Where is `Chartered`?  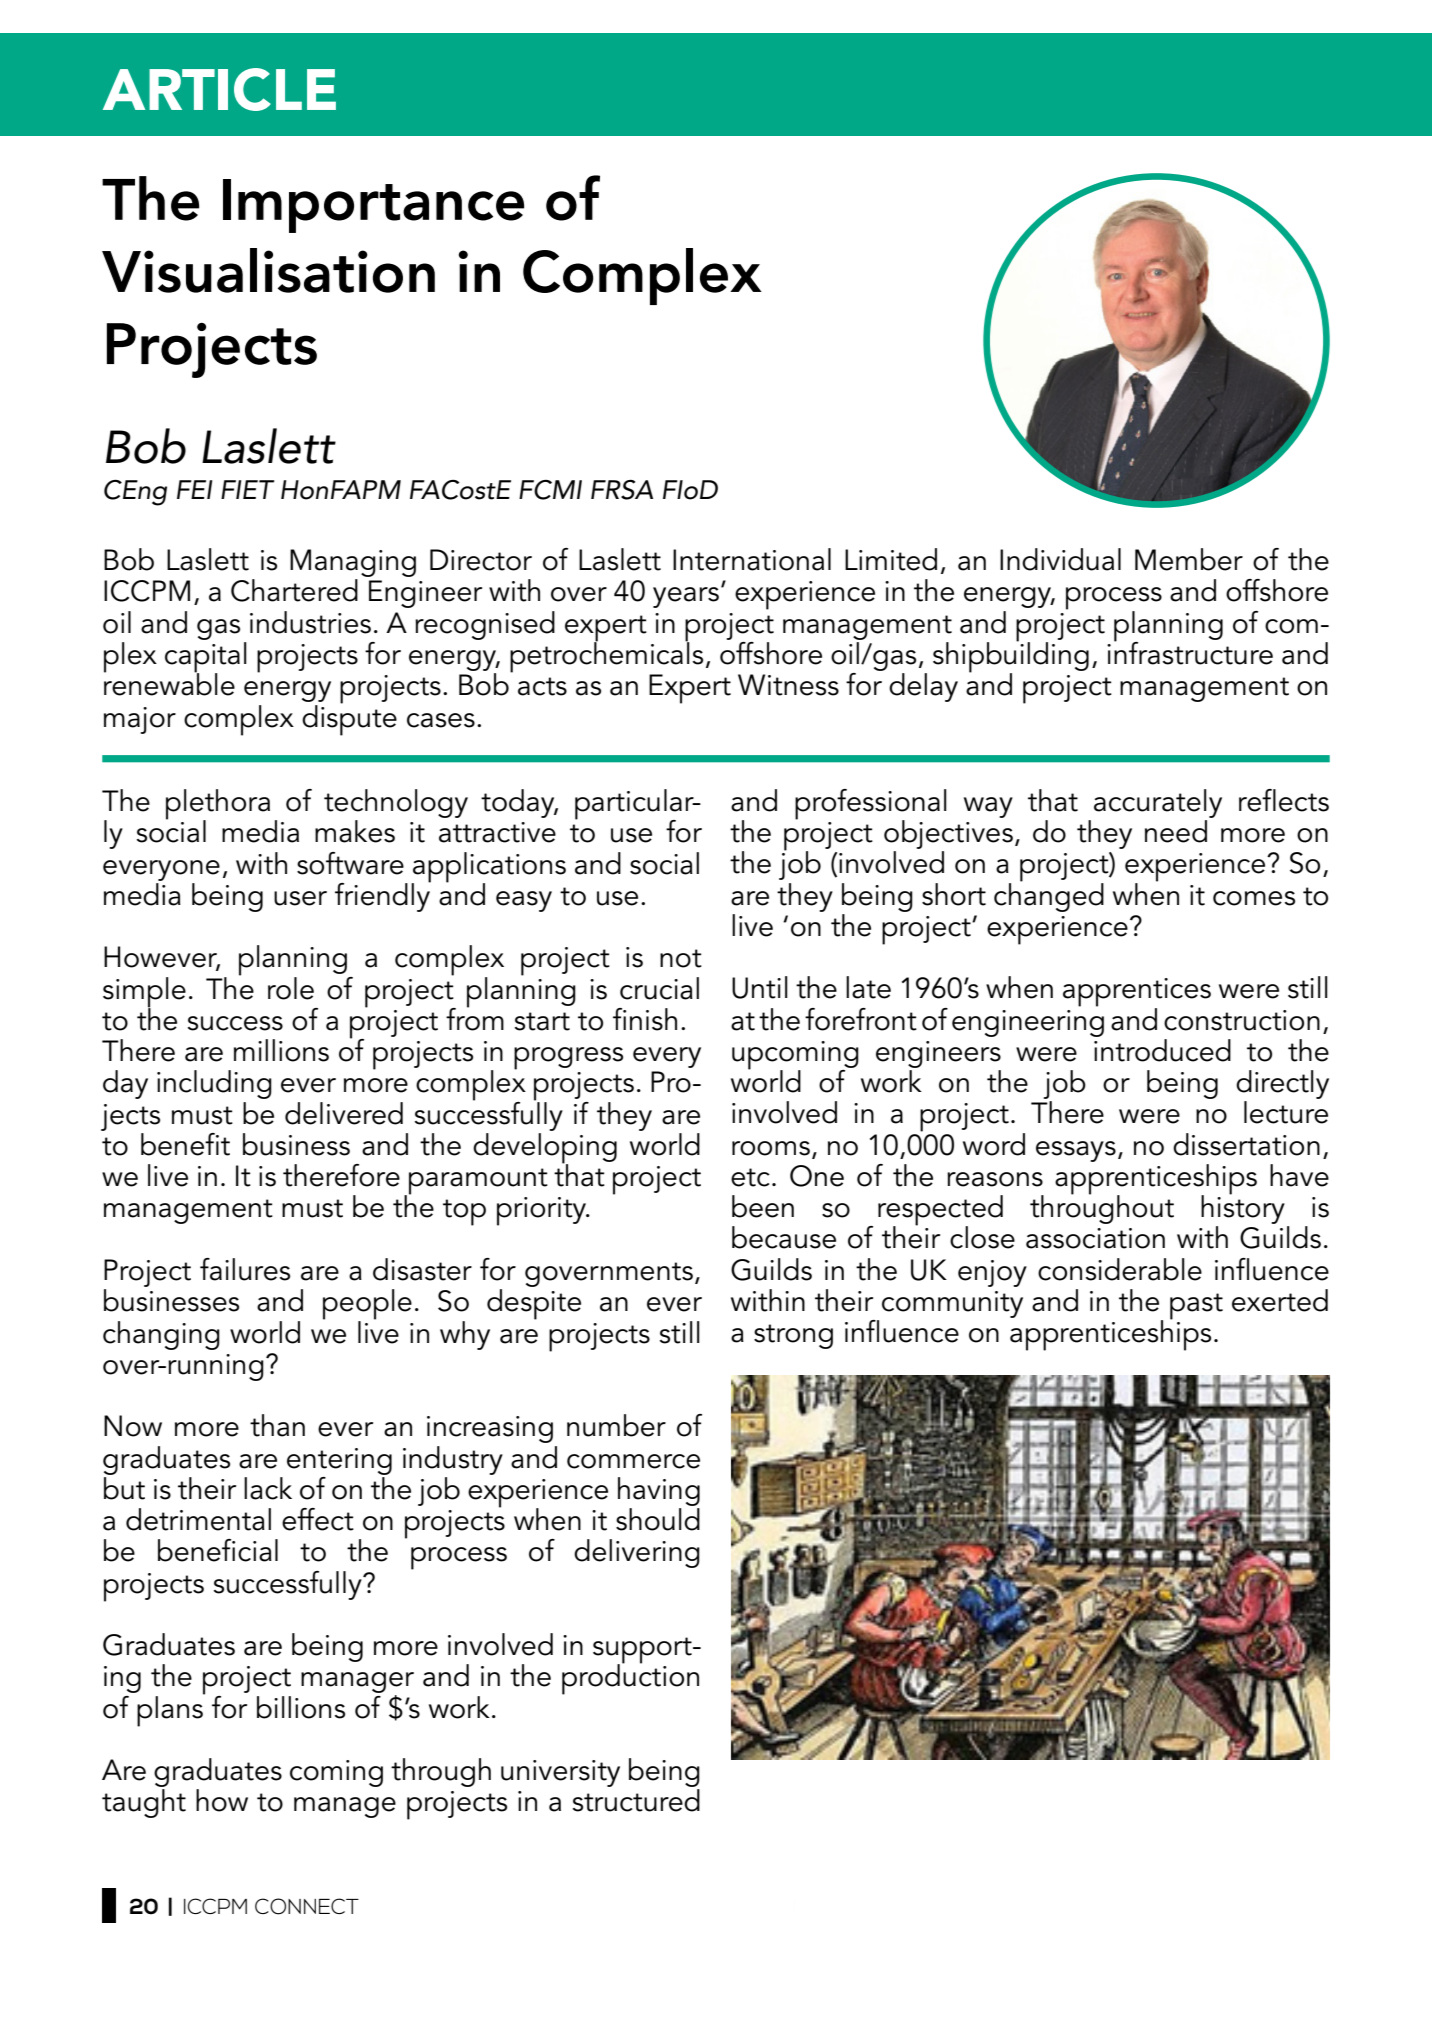 Chartered is located at coordinates (294, 590).
